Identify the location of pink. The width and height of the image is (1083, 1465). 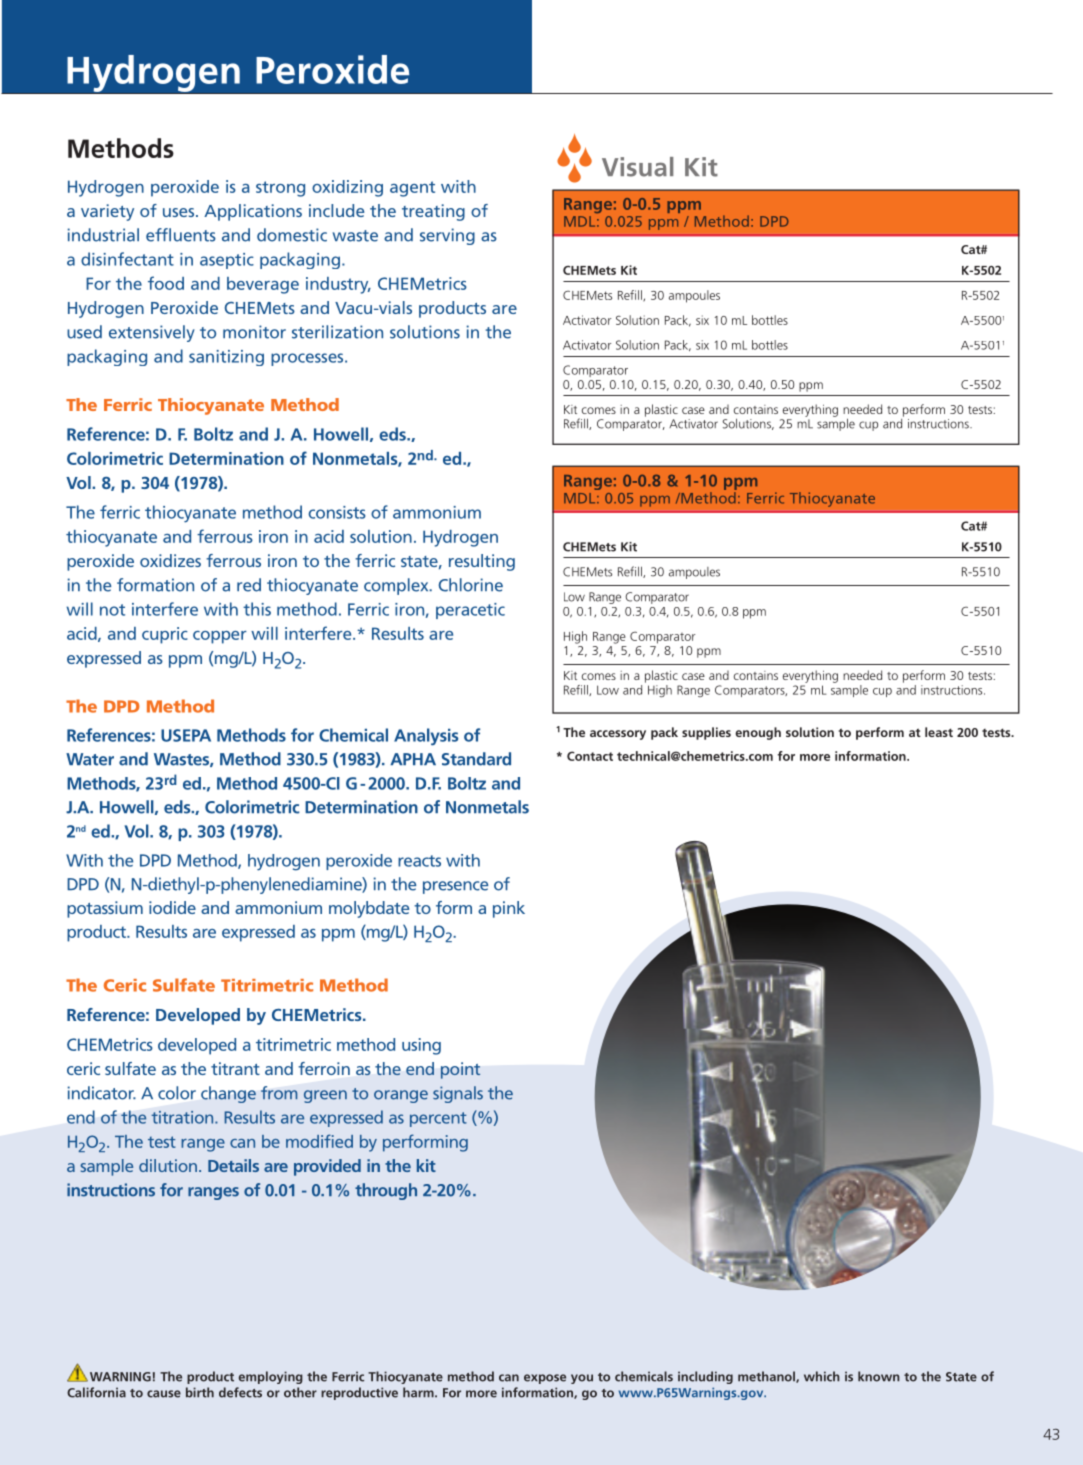
(509, 909).
